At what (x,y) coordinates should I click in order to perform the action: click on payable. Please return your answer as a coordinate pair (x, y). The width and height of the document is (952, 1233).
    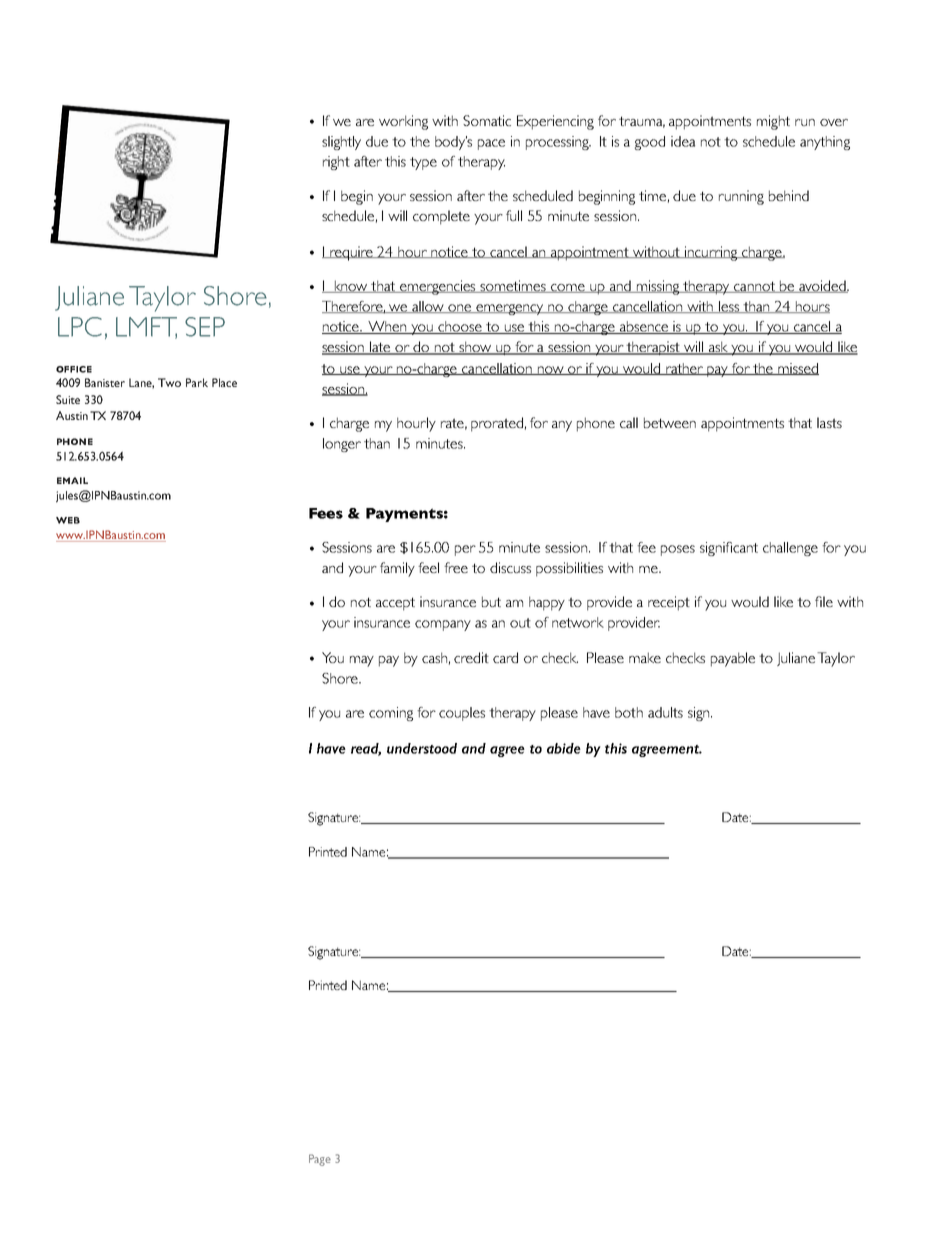
    Looking at the image, I should click on (733, 659).
